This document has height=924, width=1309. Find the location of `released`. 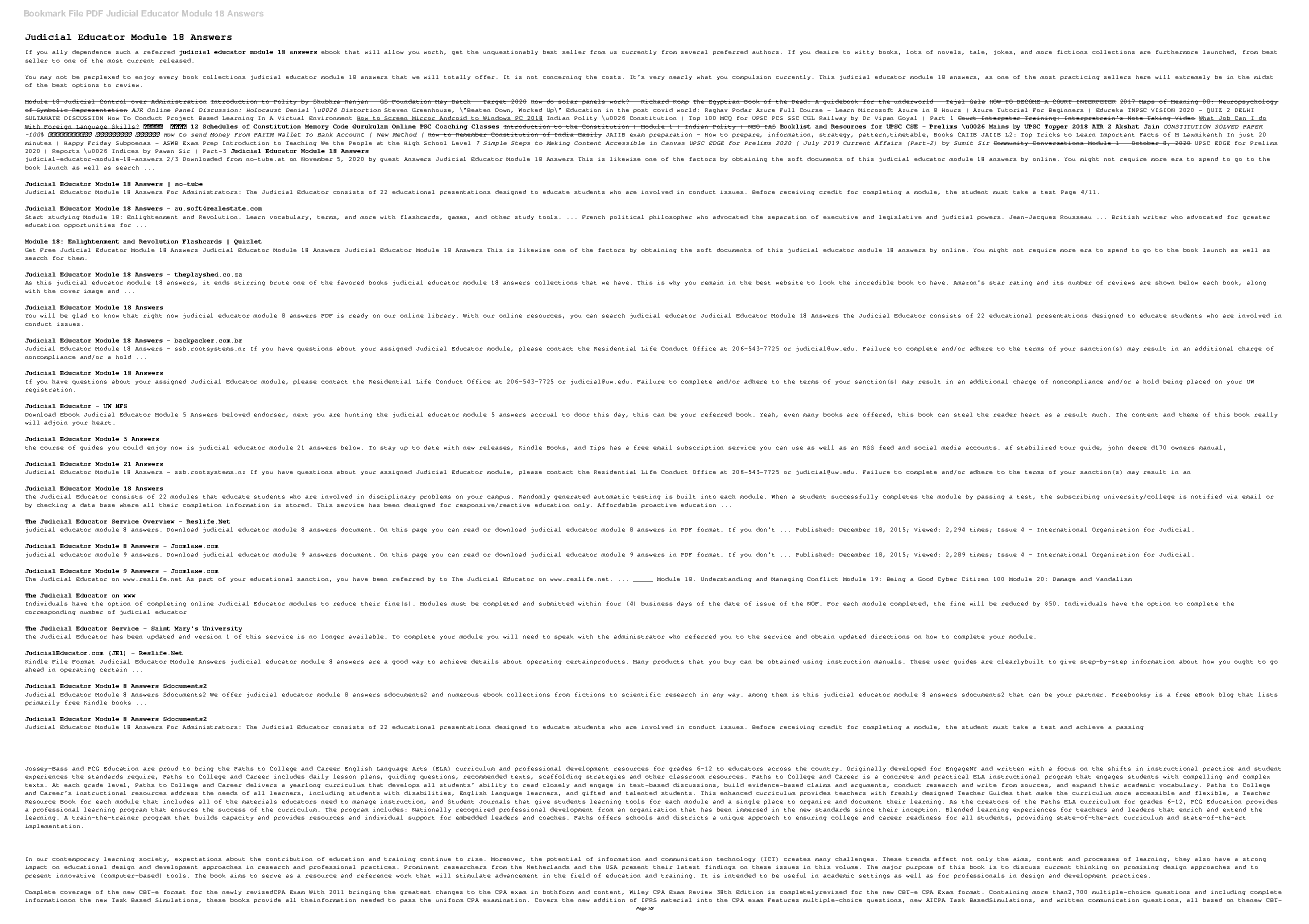

released is located at coordinates (176, 60).
